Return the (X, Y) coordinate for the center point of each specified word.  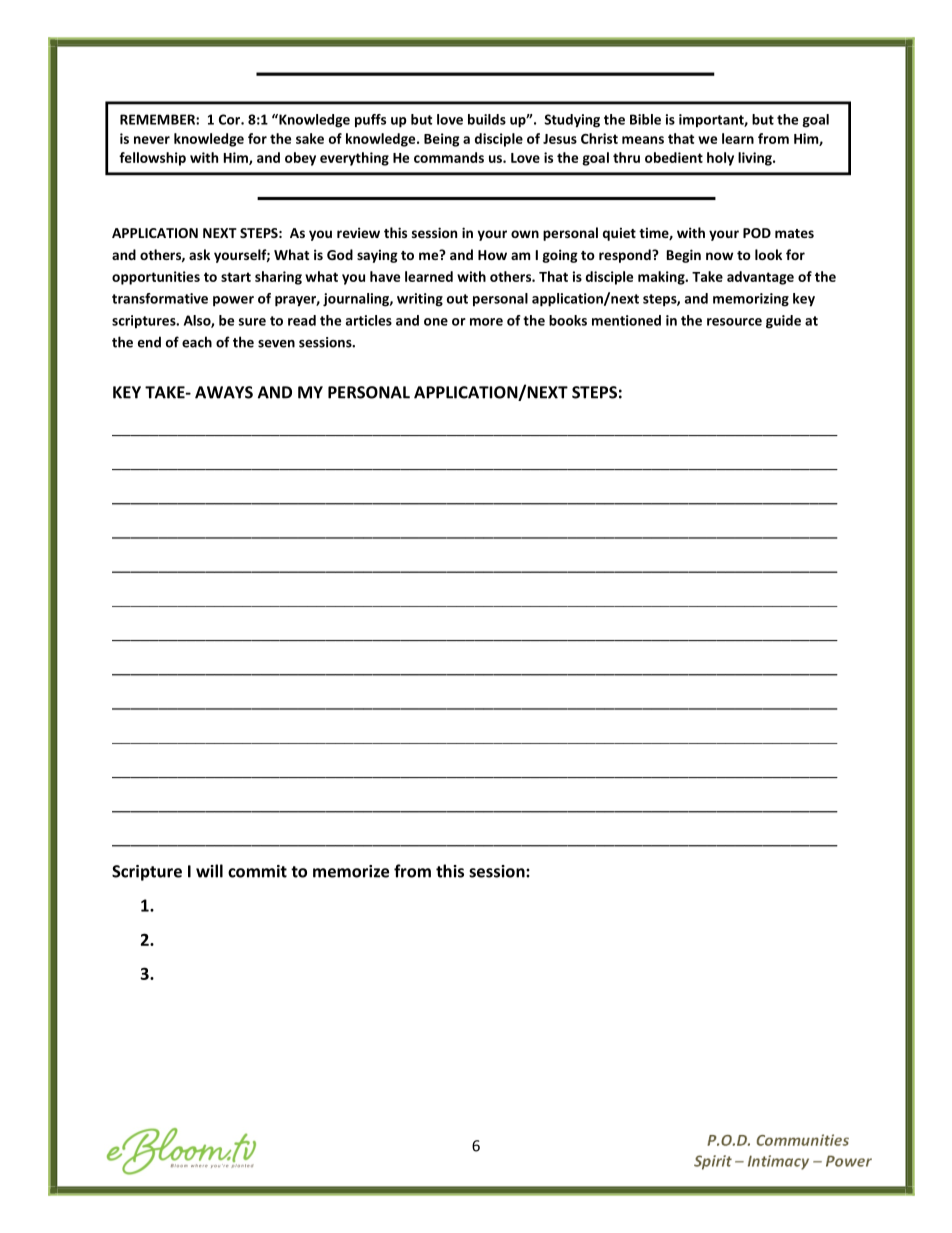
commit (257, 871)
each (197, 342)
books (568, 320)
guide (783, 322)
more (486, 322)
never (152, 140)
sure (252, 322)
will (209, 871)
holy (720, 159)
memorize (351, 871)
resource (734, 322)
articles (369, 320)
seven (276, 344)
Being (442, 140)
